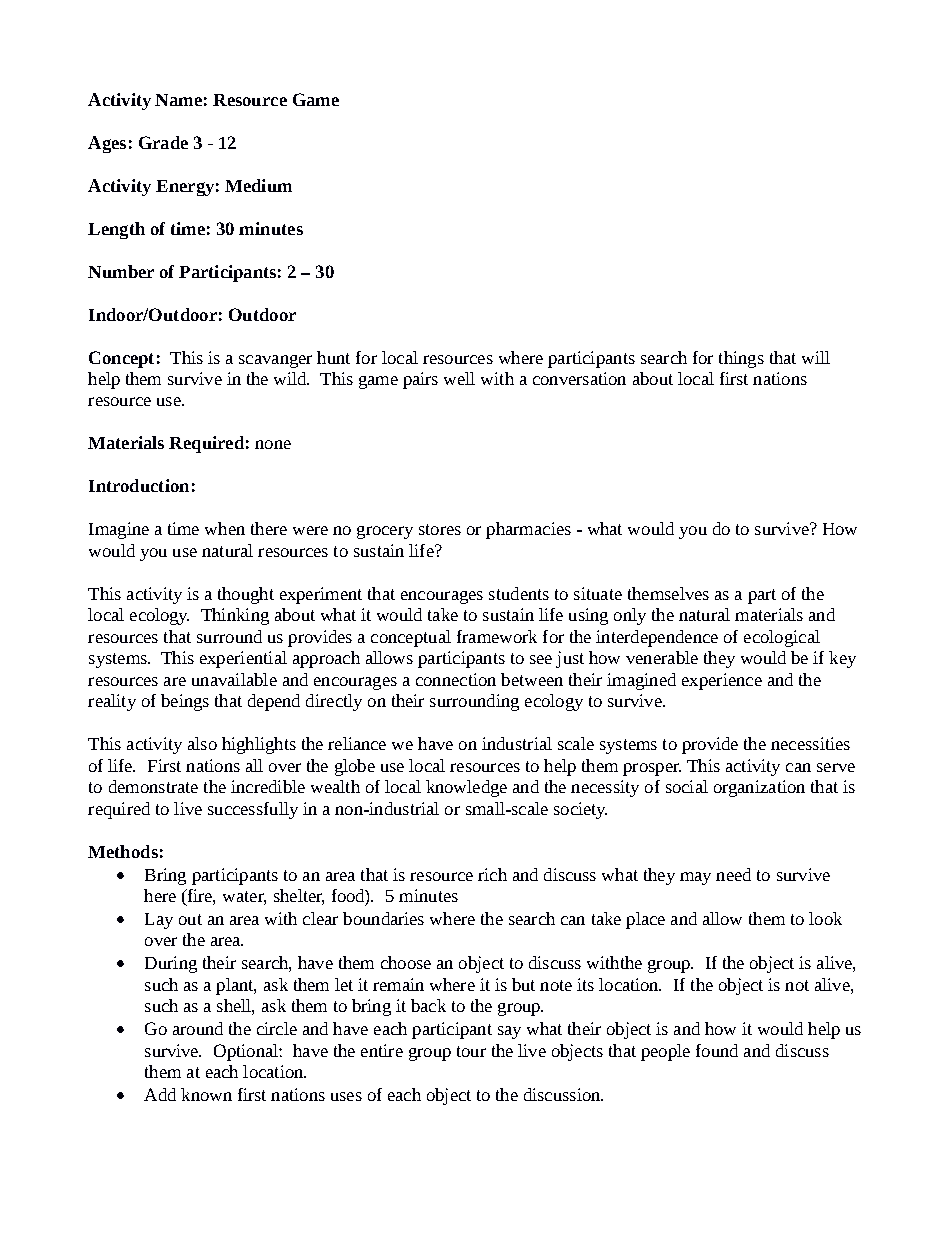 Image resolution: width=952 pixels, height=1233 pixels. Describe the element at coordinates (471, 1051) in the screenshot. I see `tour` at that location.
